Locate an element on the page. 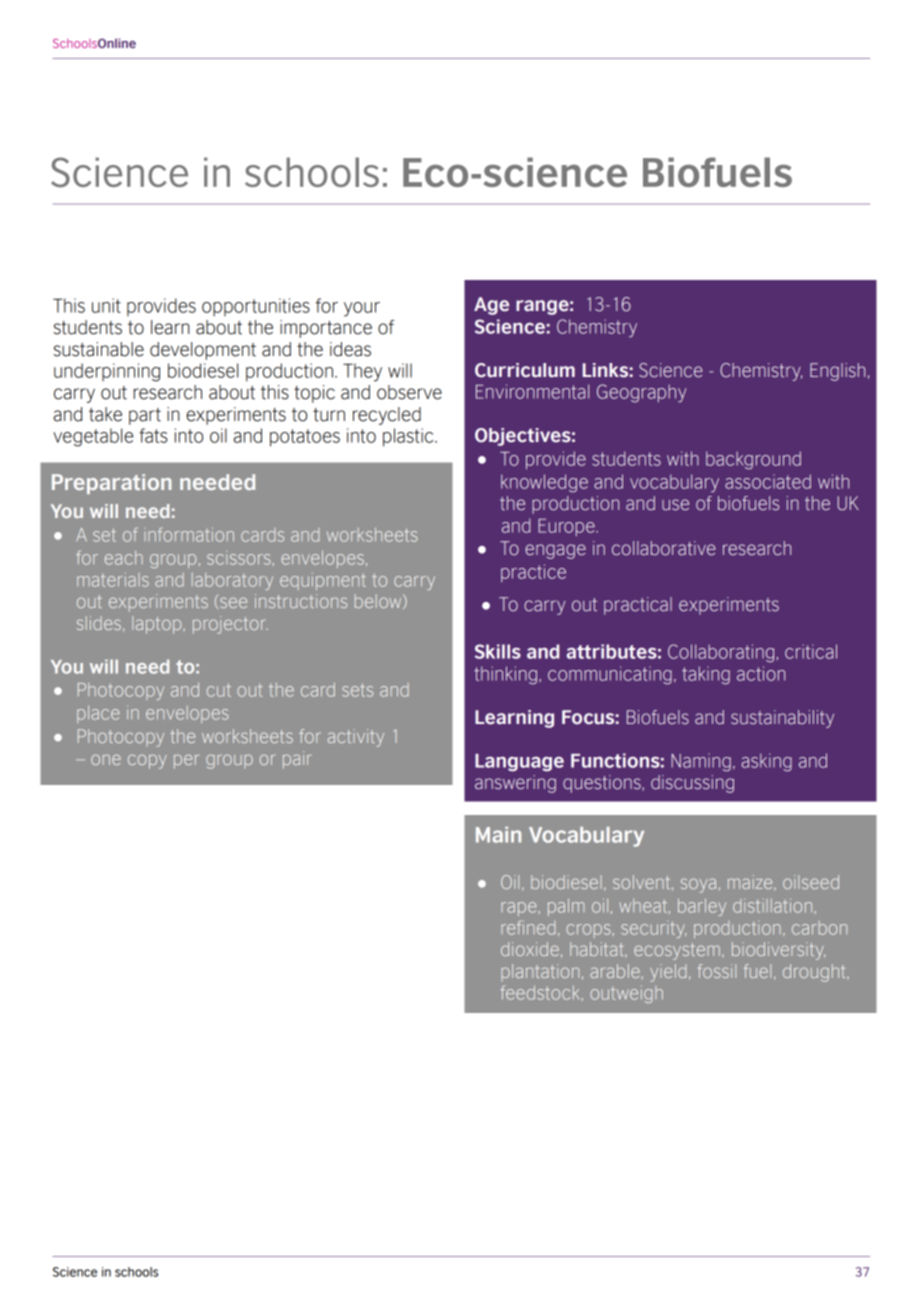 Image resolution: width=924 pixels, height=1307 pixels. asking is located at coordinates (766, 762).
